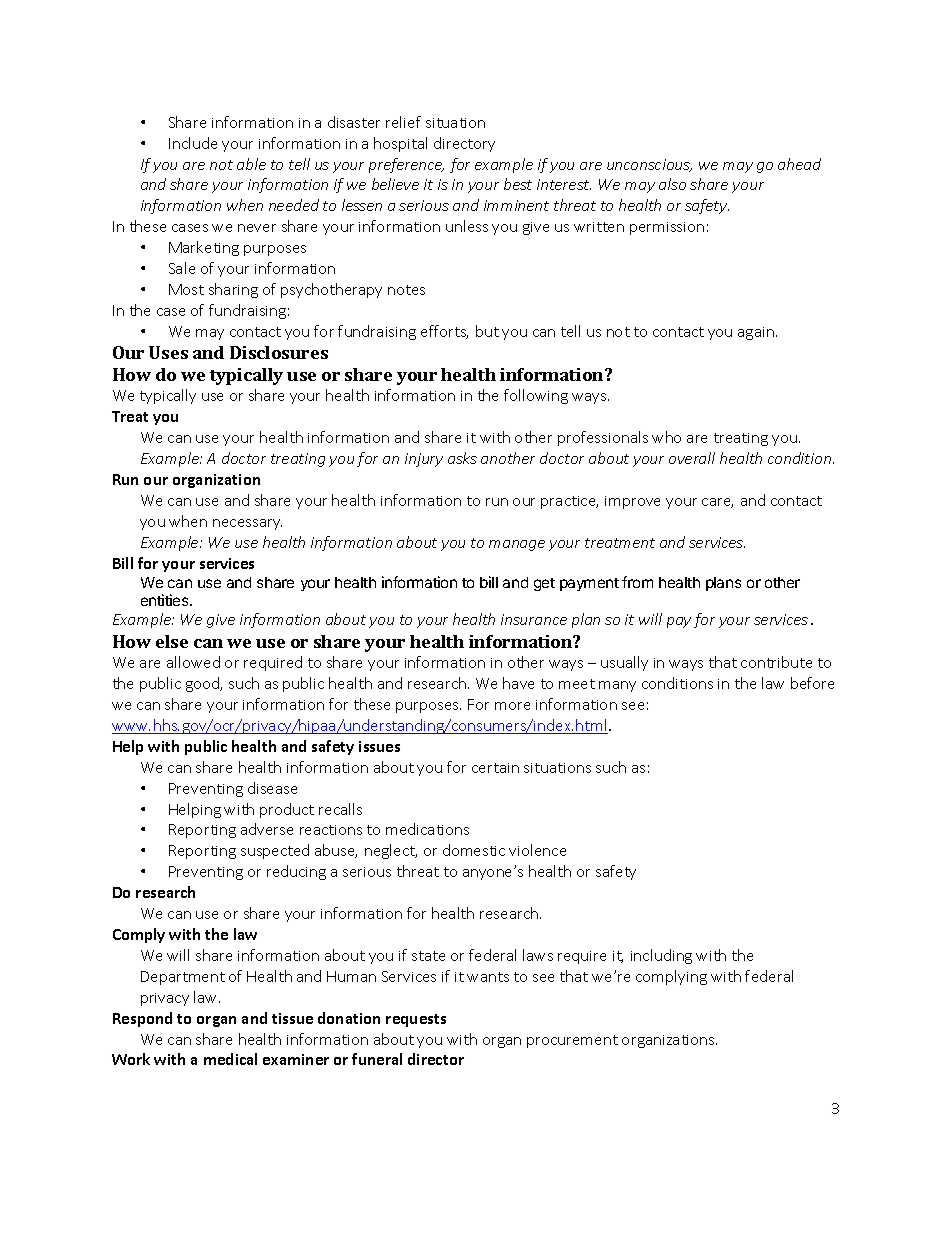 Image resolution: width=952 pixels, height=1233 pixels. Describe the element at coordinates (518, 184) in the screenshot. I see `best` at that location.
